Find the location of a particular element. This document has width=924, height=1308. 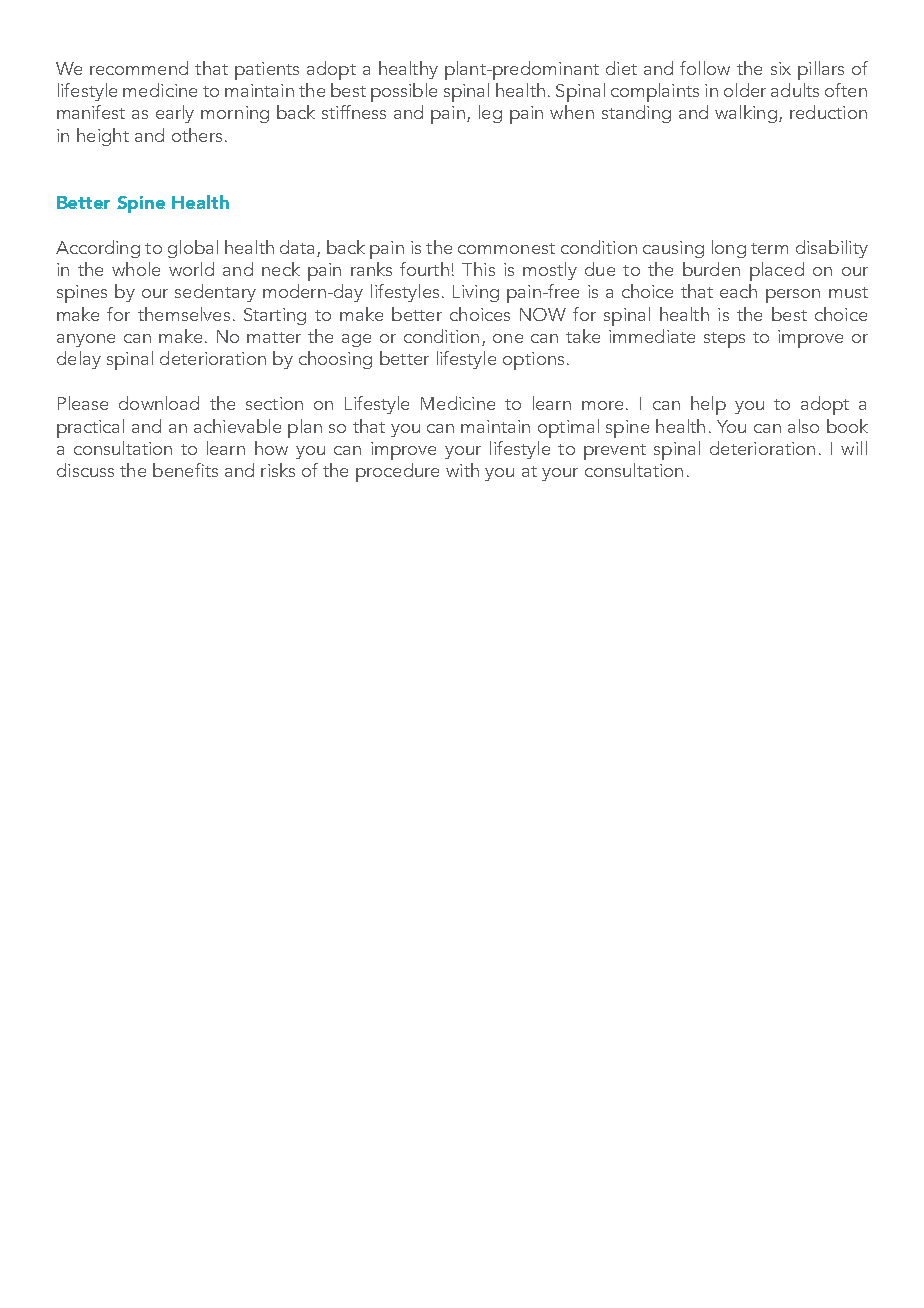

possible is located at coordinates (404, 92).
